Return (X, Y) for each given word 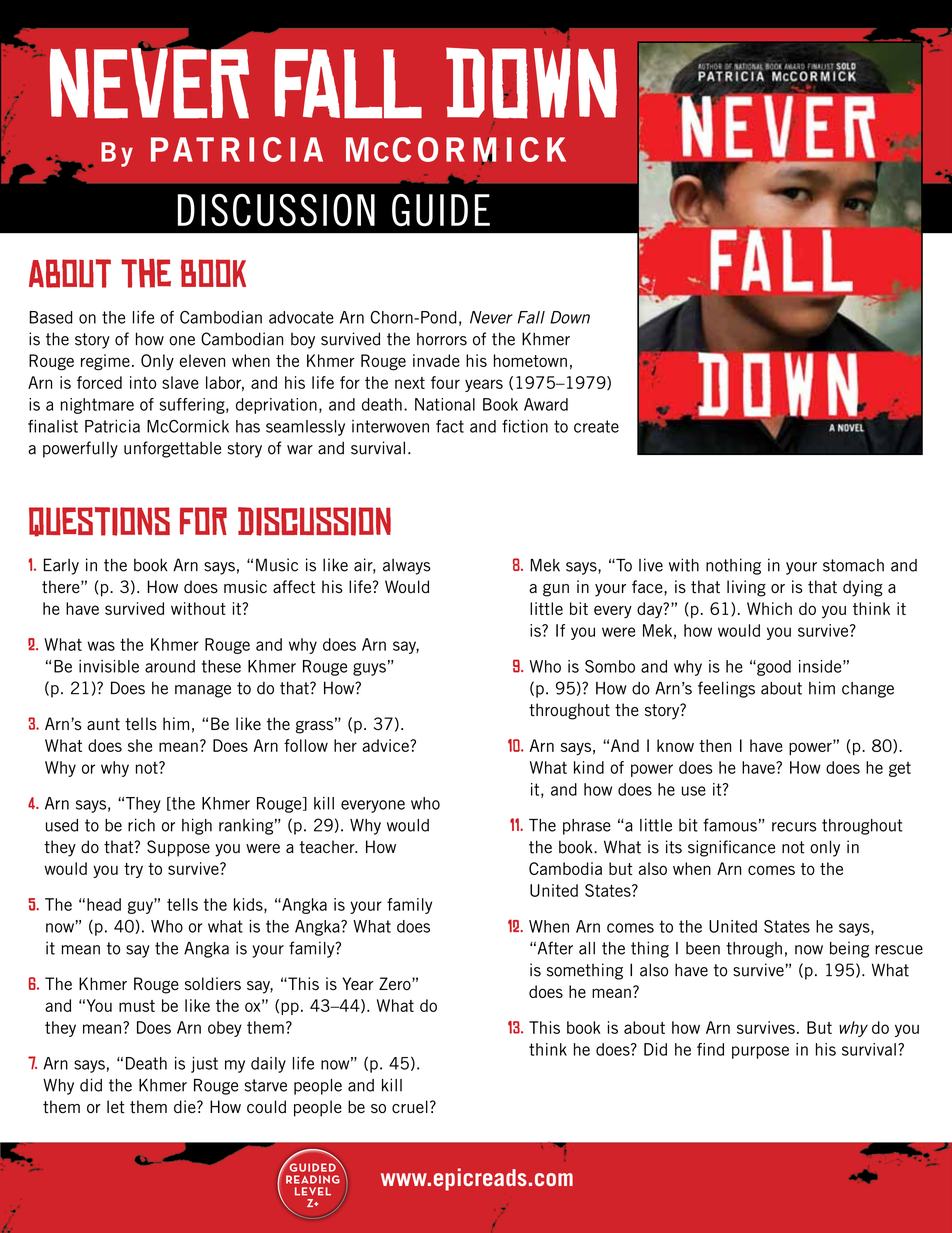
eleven (202, 360)
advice (385, 745)
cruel (410, 1107)
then (715, 745)
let (116, 1107)
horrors (442, 339)
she (140, 745)
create (596, 426)
